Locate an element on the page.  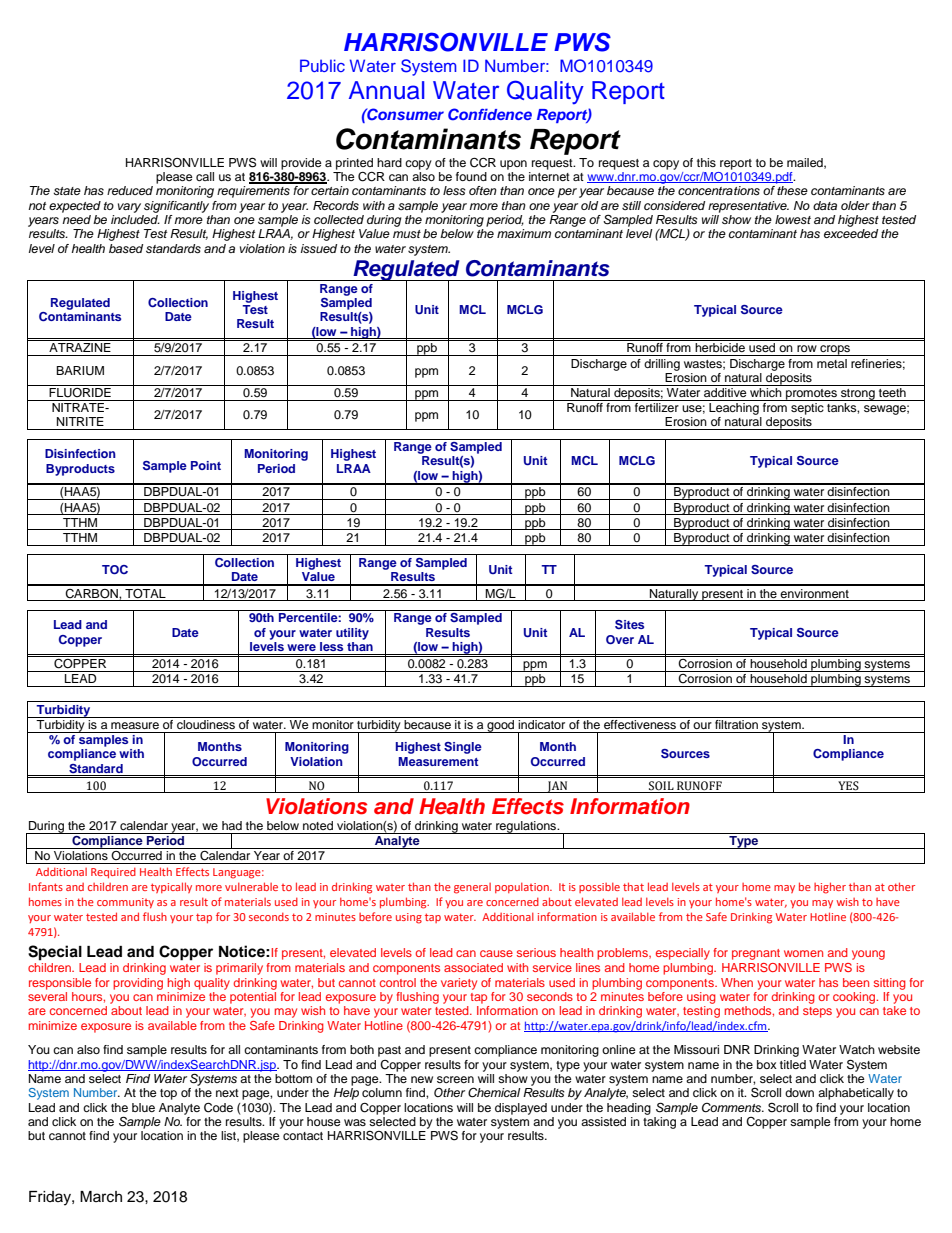
displayed is located at coordinates (521, 1109).
